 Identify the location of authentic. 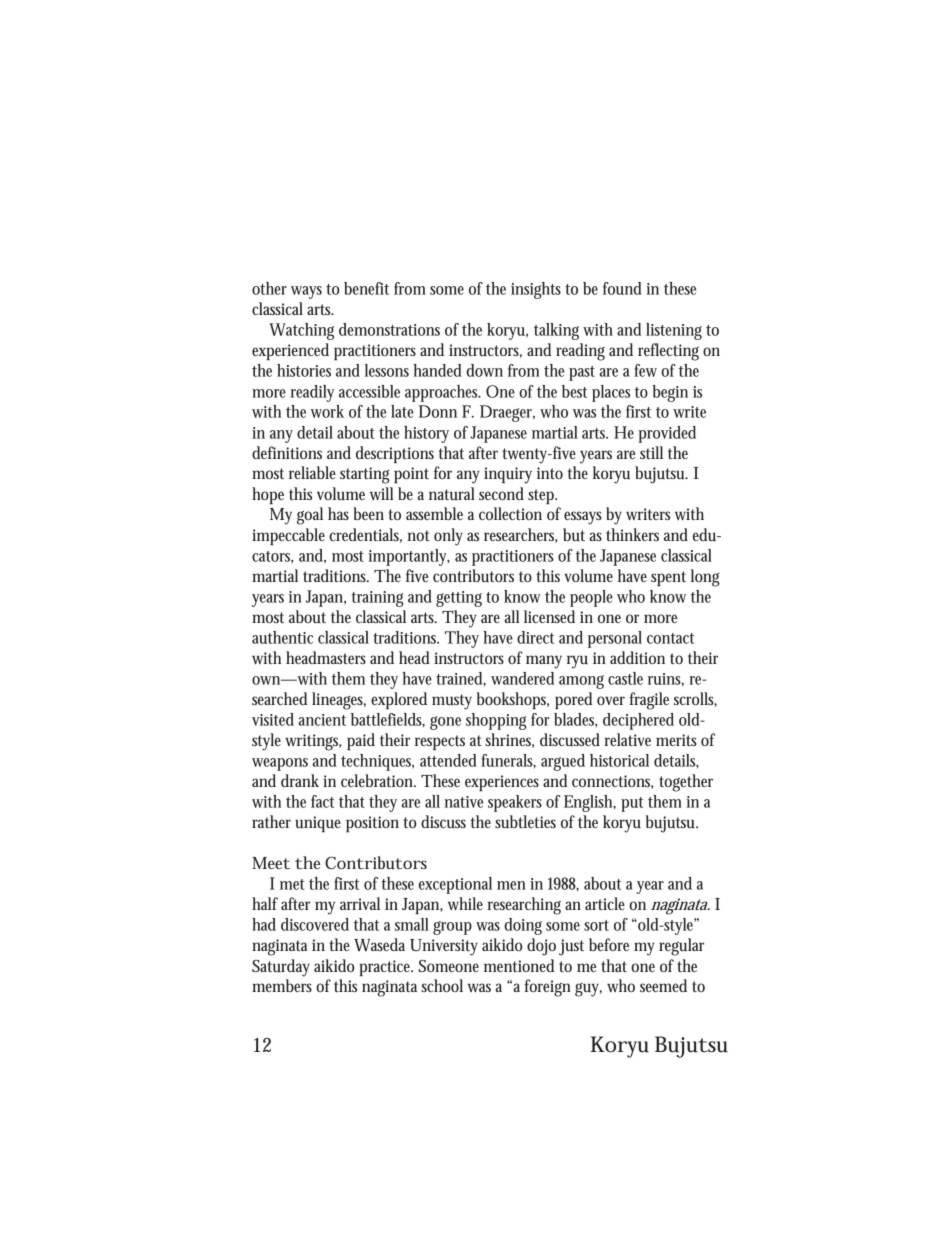
(282, 637).
